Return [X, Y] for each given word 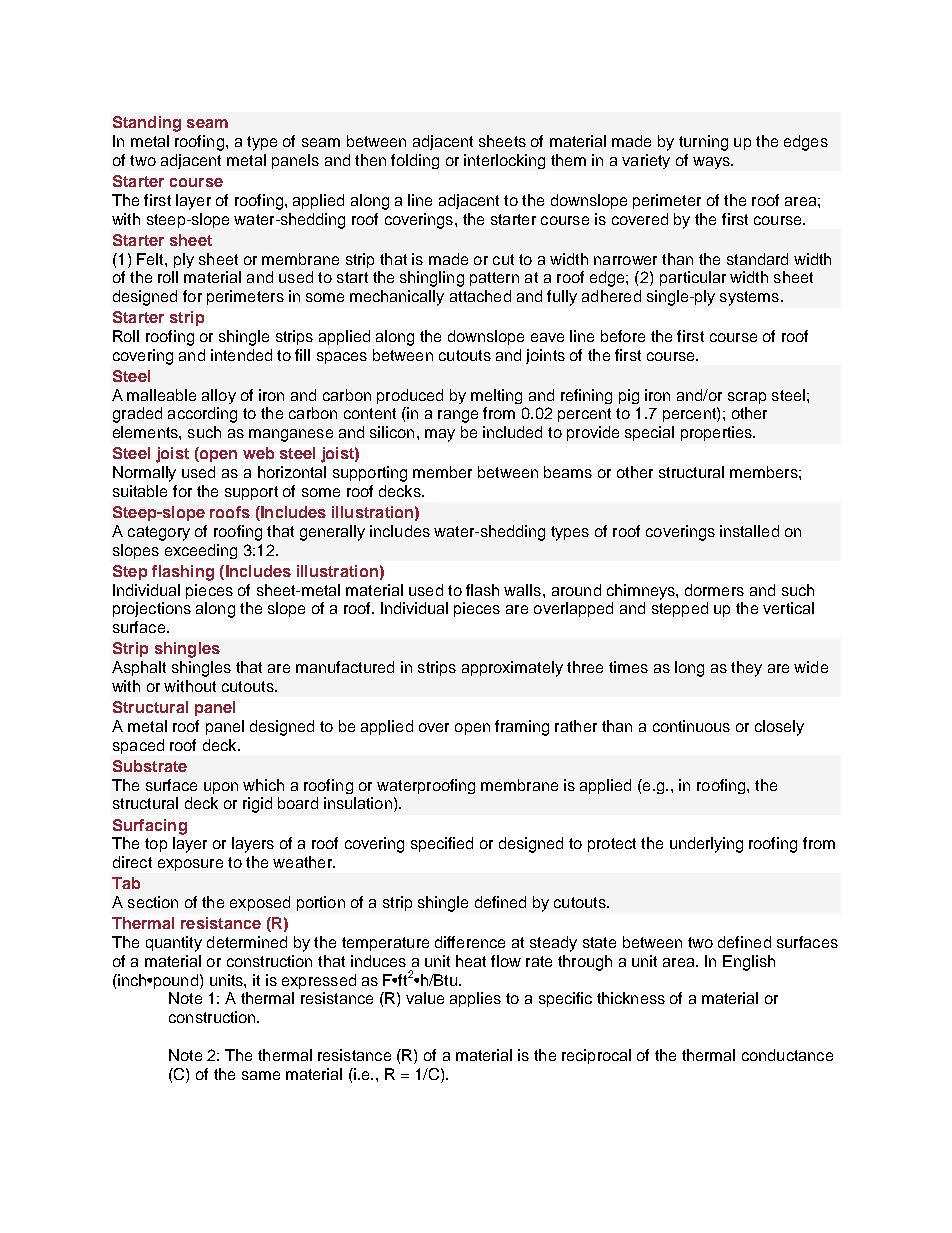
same [261, 1075]
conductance [787, 1055]
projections [152, 609]
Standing [147, 124]
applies [475, 999]
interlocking [504, 161]
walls [522, 590]
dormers [714, 590]
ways [712, 163]
